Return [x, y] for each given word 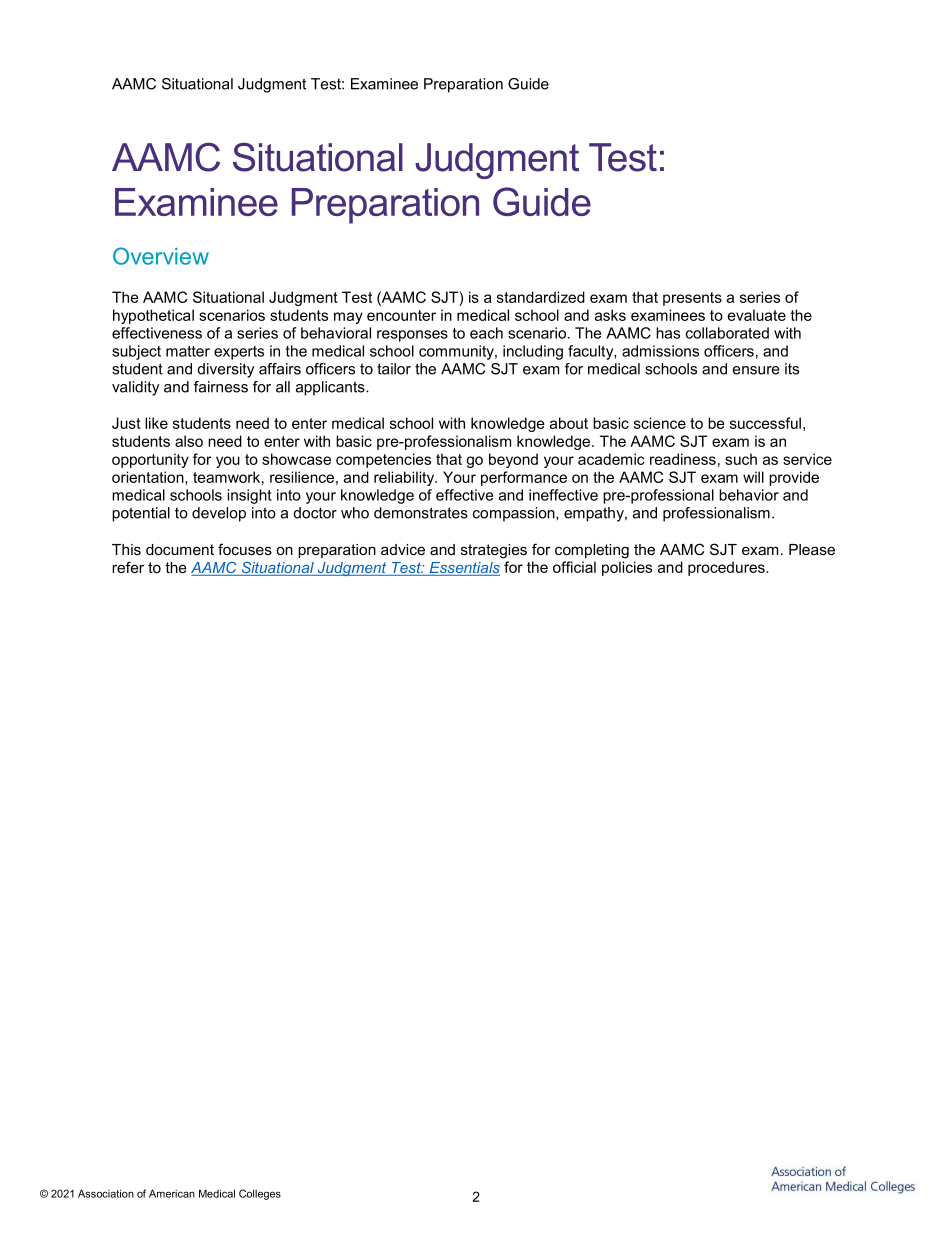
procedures [727, 568]
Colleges [260, 1194]
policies [627, 568]
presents [692, 299]
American [172, 1193]
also [189, 441]
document [180, 549]
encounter [401, 315]
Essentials [463, 569]
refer [128, 567]
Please [812, 549]
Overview [161, 256]
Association [106, 1193]
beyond [513, 460]
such [741, 459]
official [574, 567]
